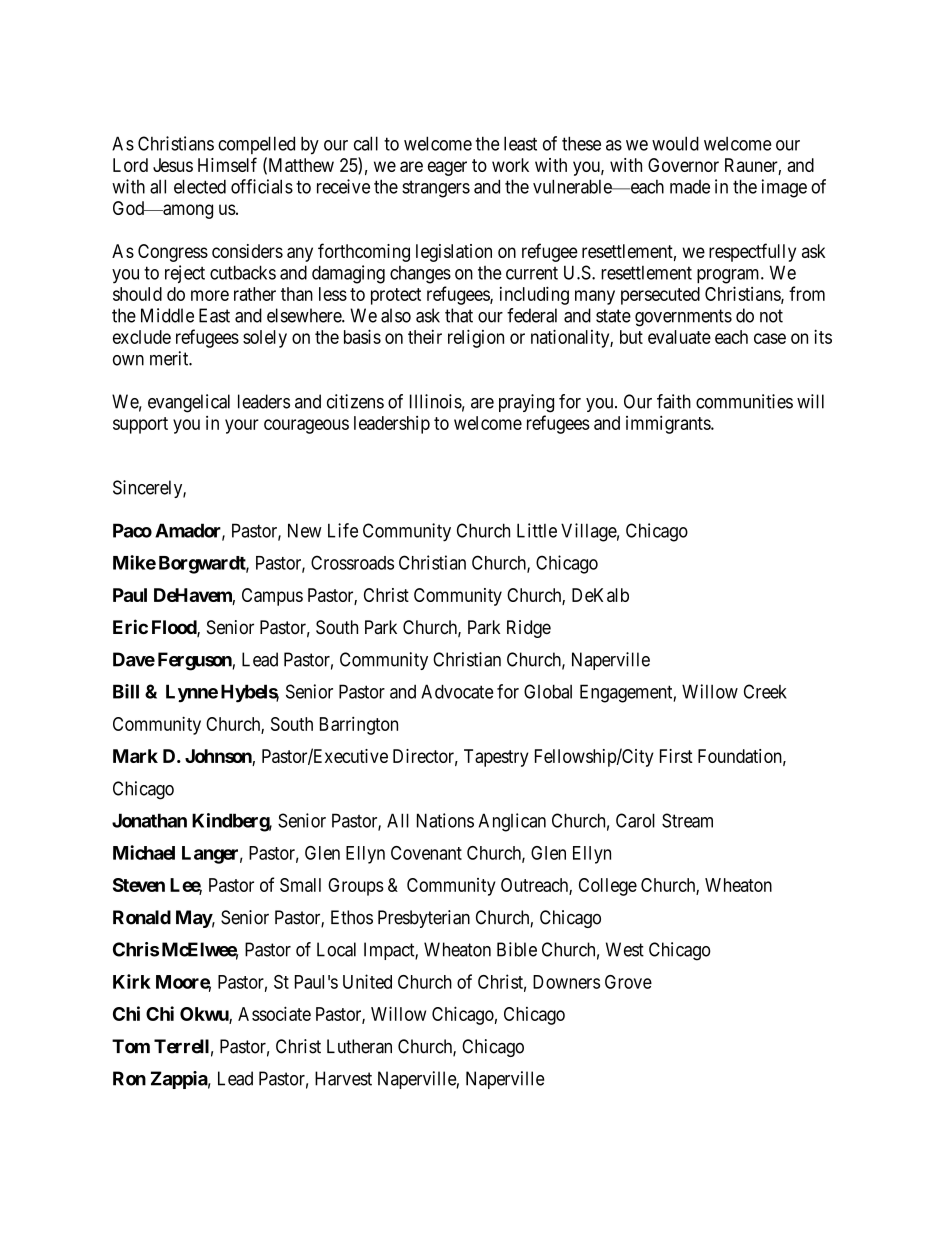  Describe the element at coordinates (457, 691) in the document. I see `Advocate` at that location.
